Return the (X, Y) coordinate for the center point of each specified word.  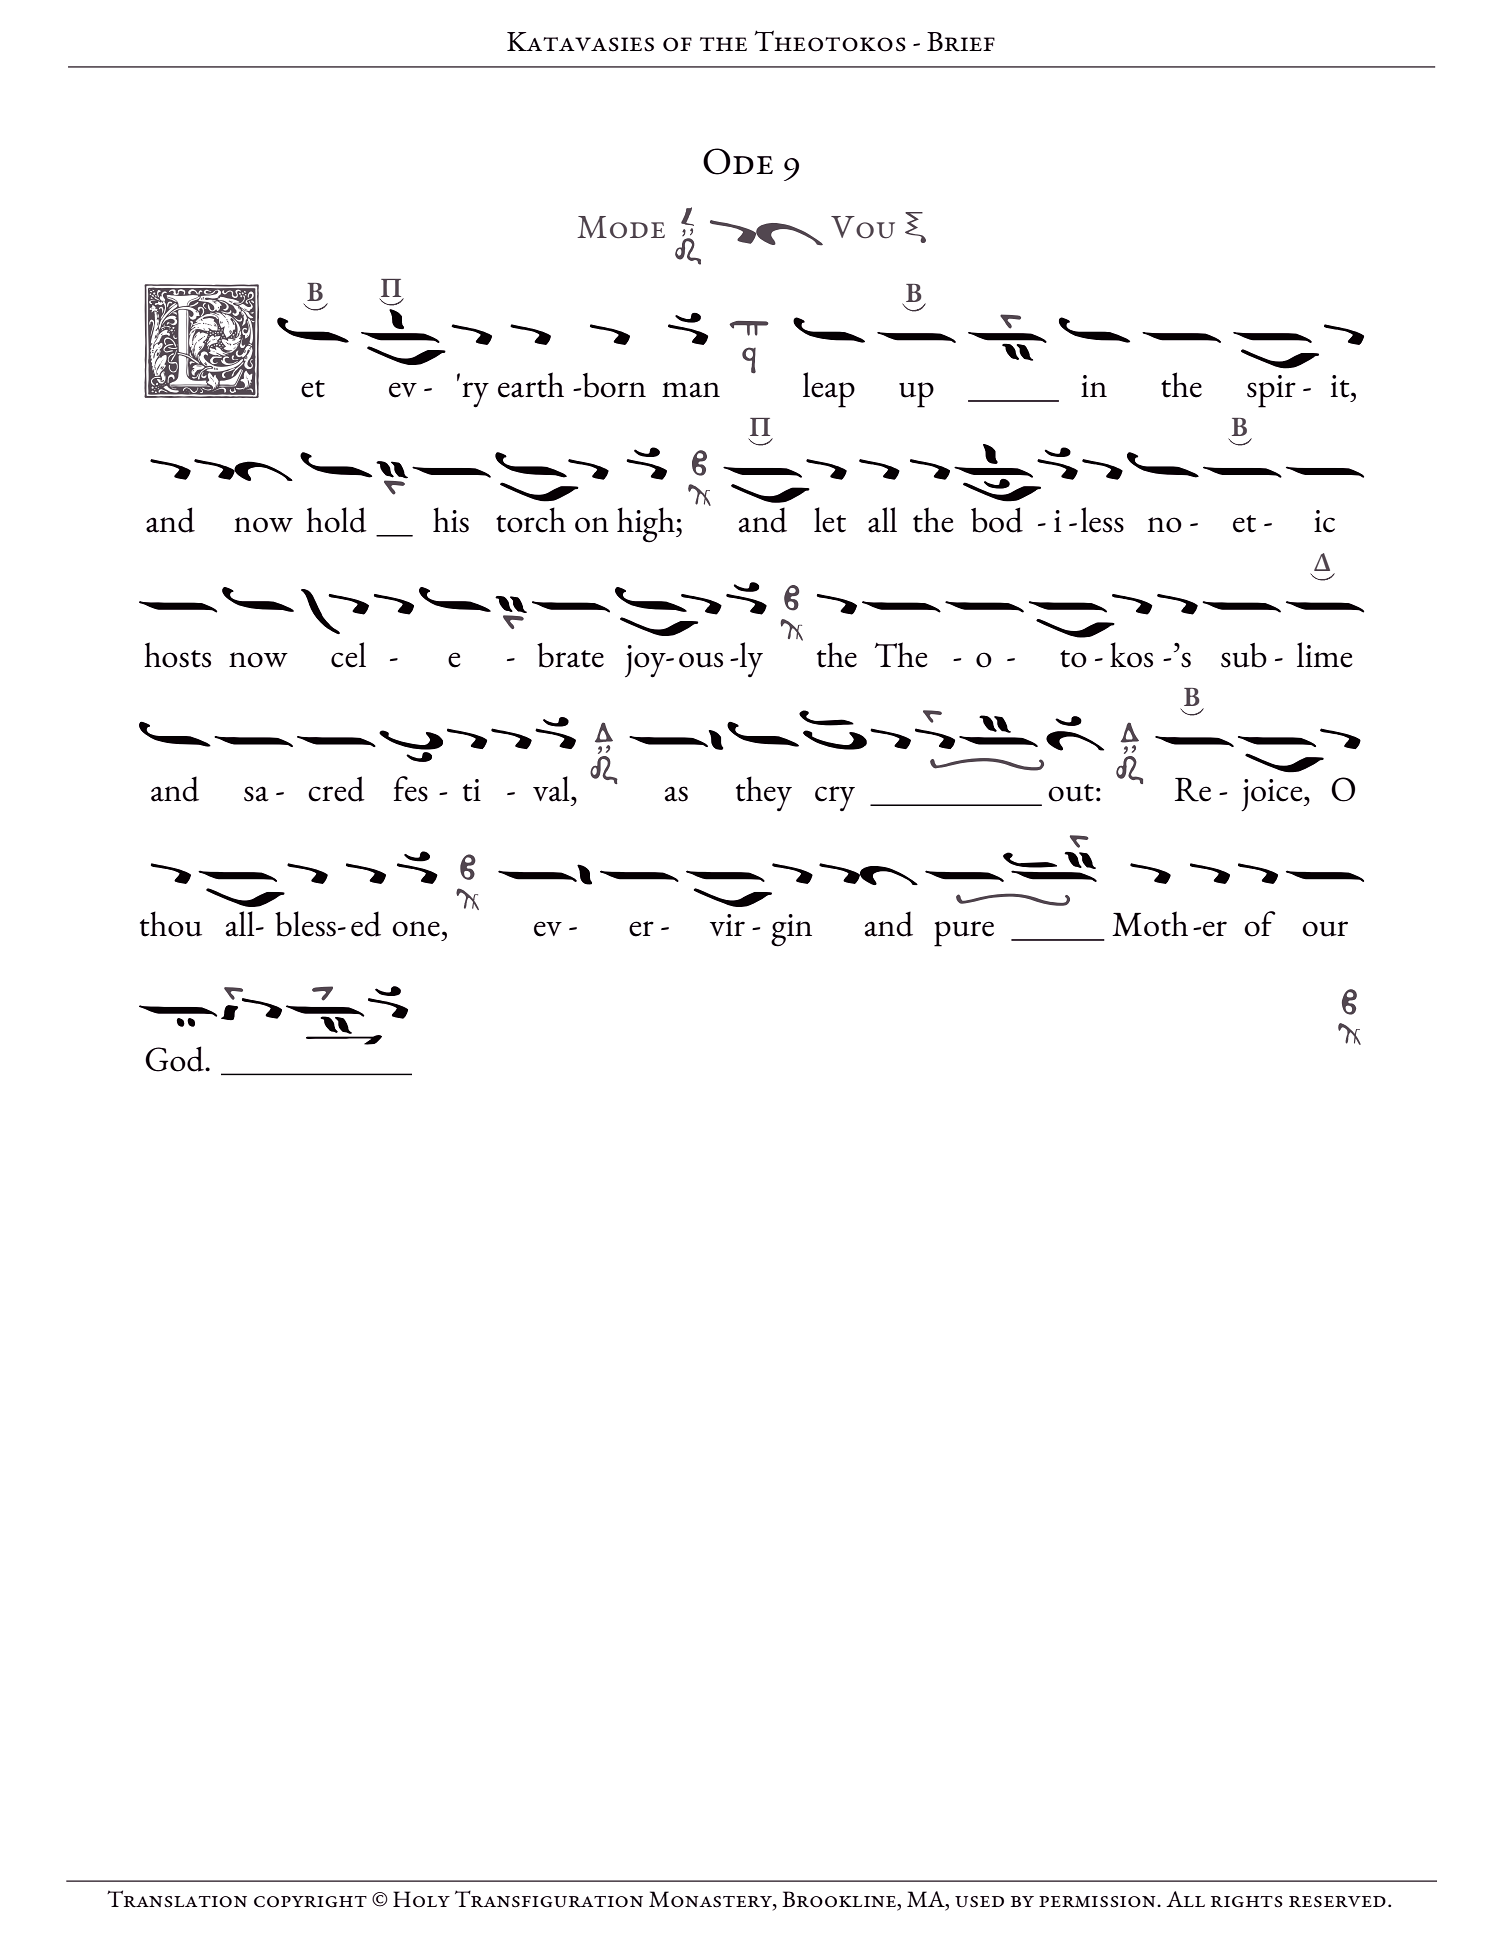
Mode (621, 227)
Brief (961, 42)
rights (1247, 1902)
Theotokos (830, 41)
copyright (310, 1902)
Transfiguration (549, 1899)
